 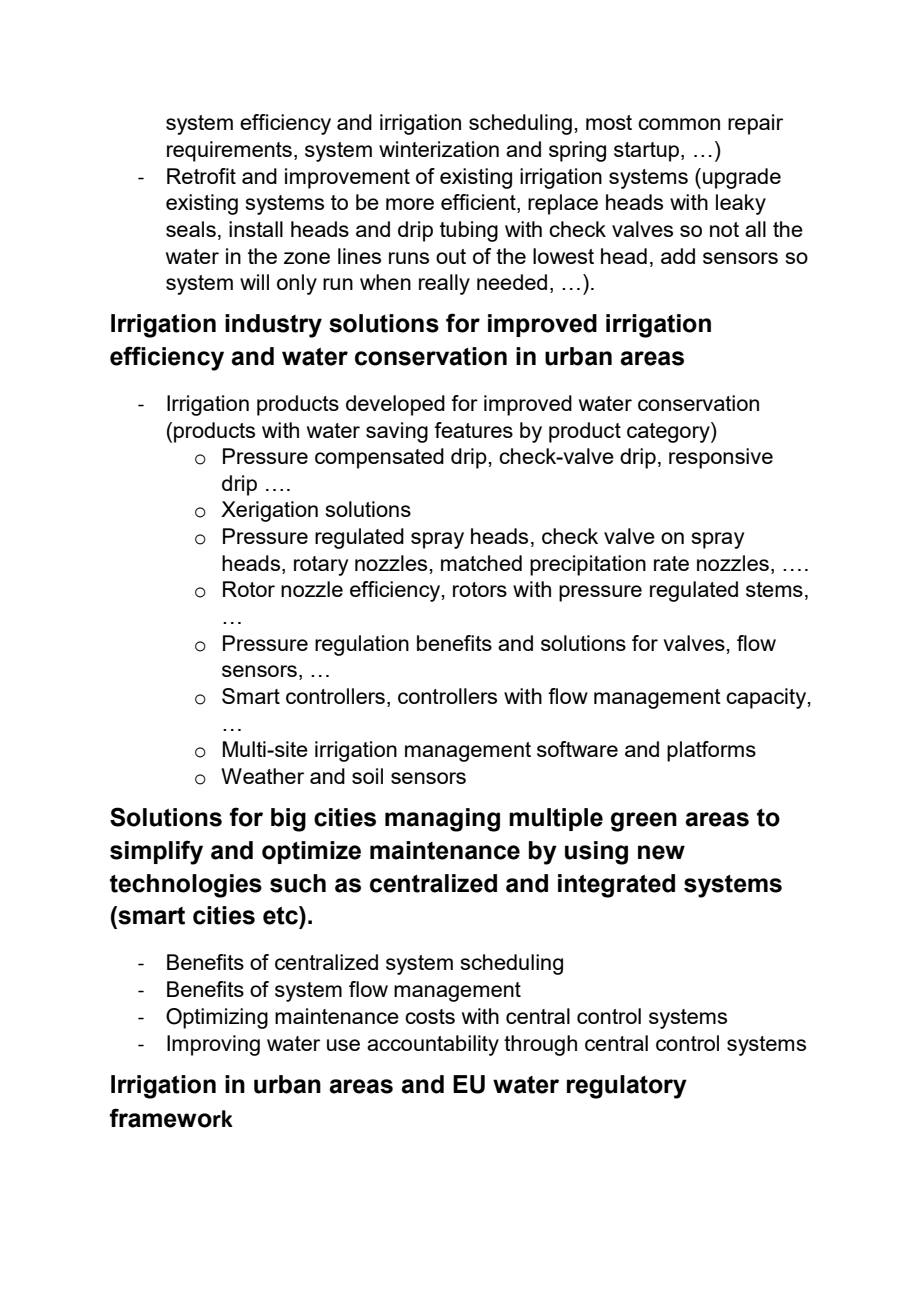 I want to click on Weather, so click(x=262, y=776).
